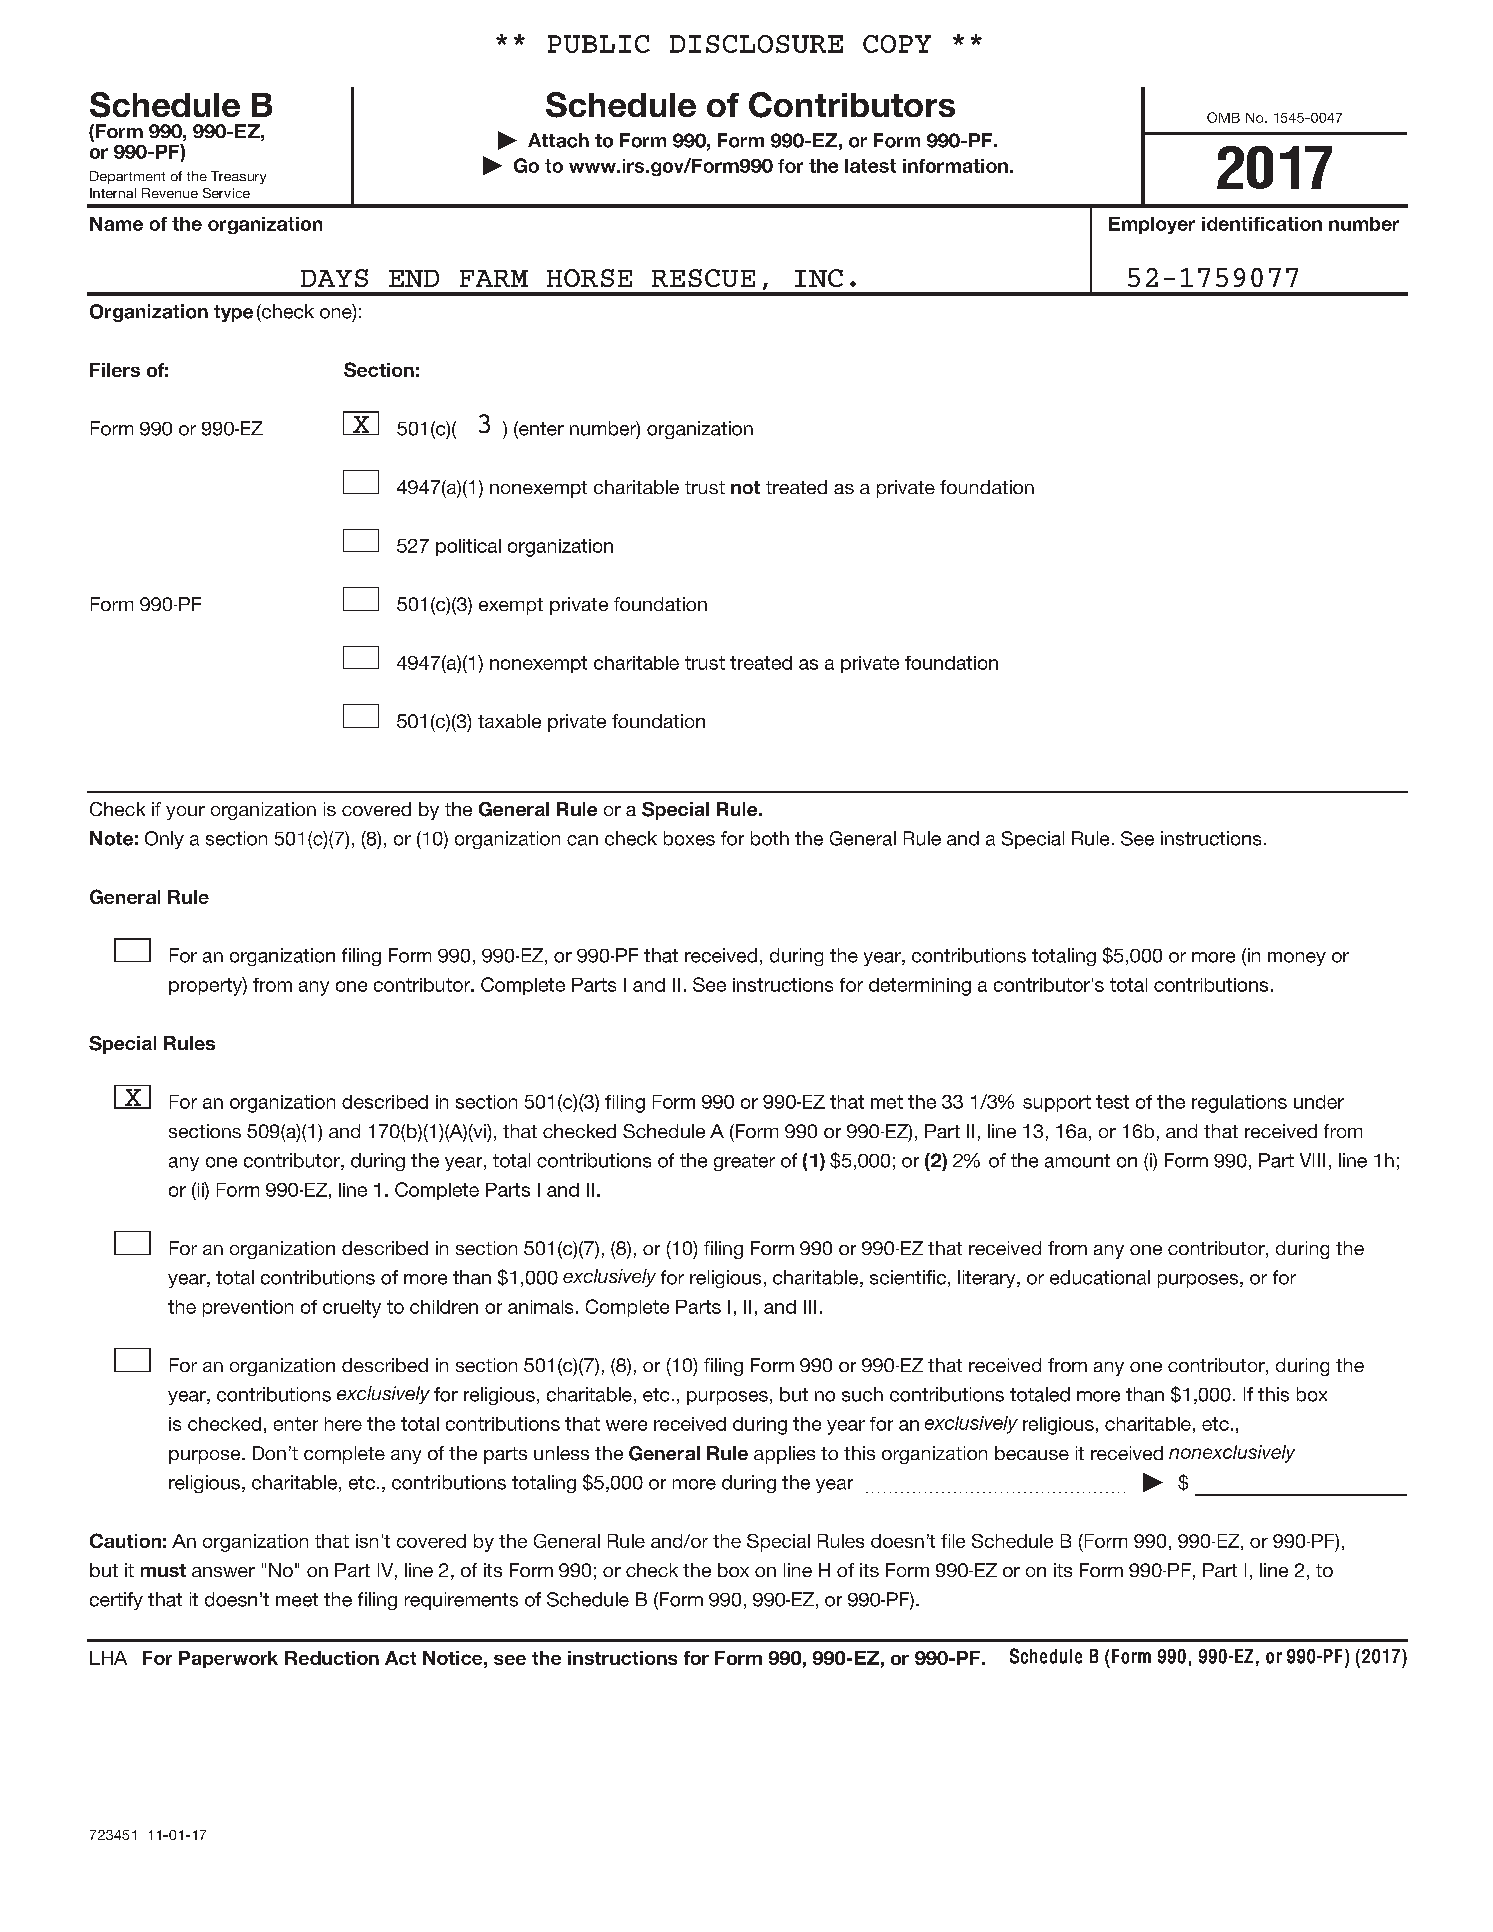 This page has height=1932, width=1493. I want to click on DISCLOSURE, so click(756, 44).
